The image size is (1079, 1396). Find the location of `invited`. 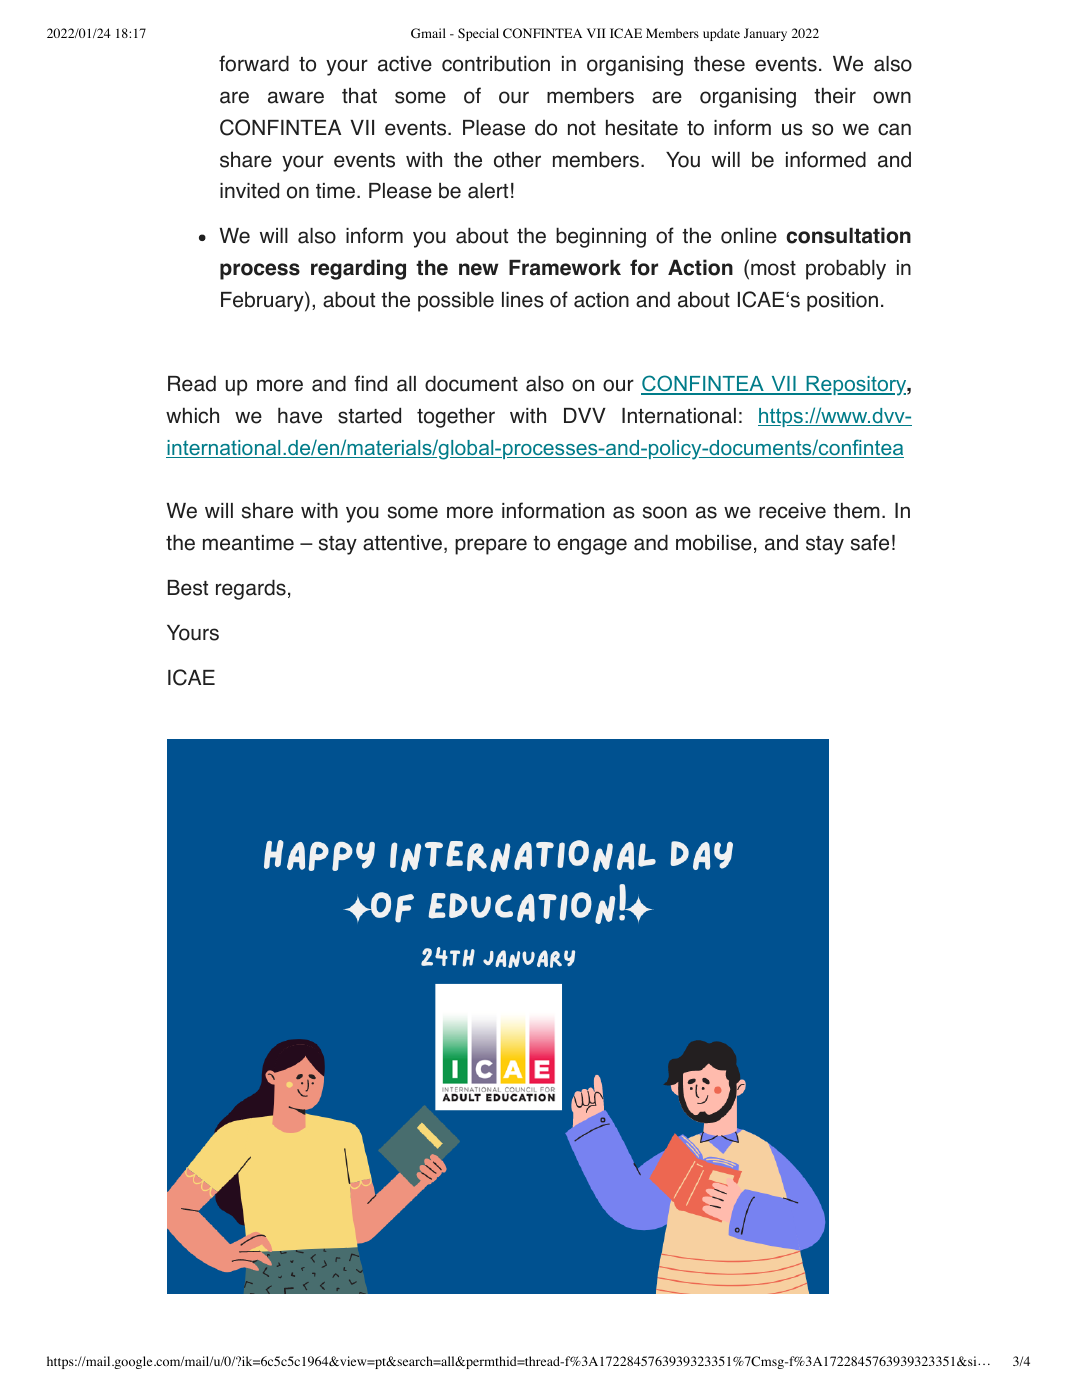

invited is located at coordinates (249, 190).
